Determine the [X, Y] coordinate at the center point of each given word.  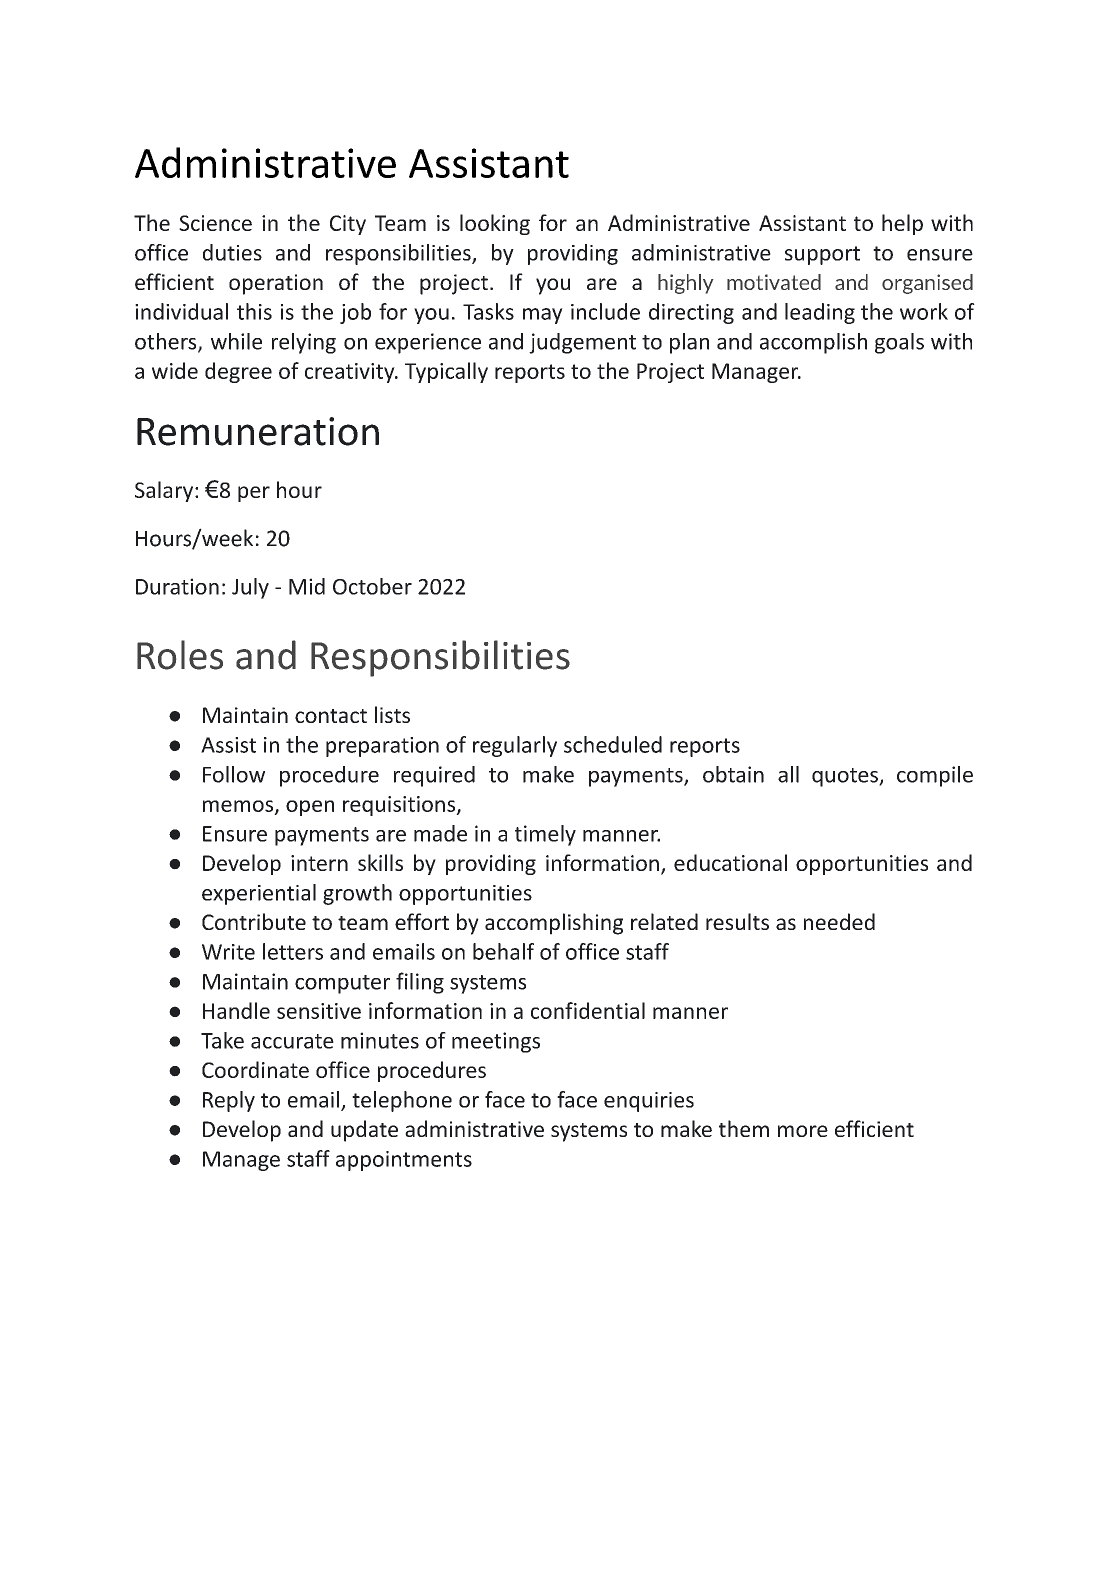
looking [495, 224]
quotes [846, 777]
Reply [229, 1101]
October [372, 586]
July [250, 588]
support [822, 255]
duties [232, 252]
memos [239, 807]
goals [899, 343]
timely [545, 835]
